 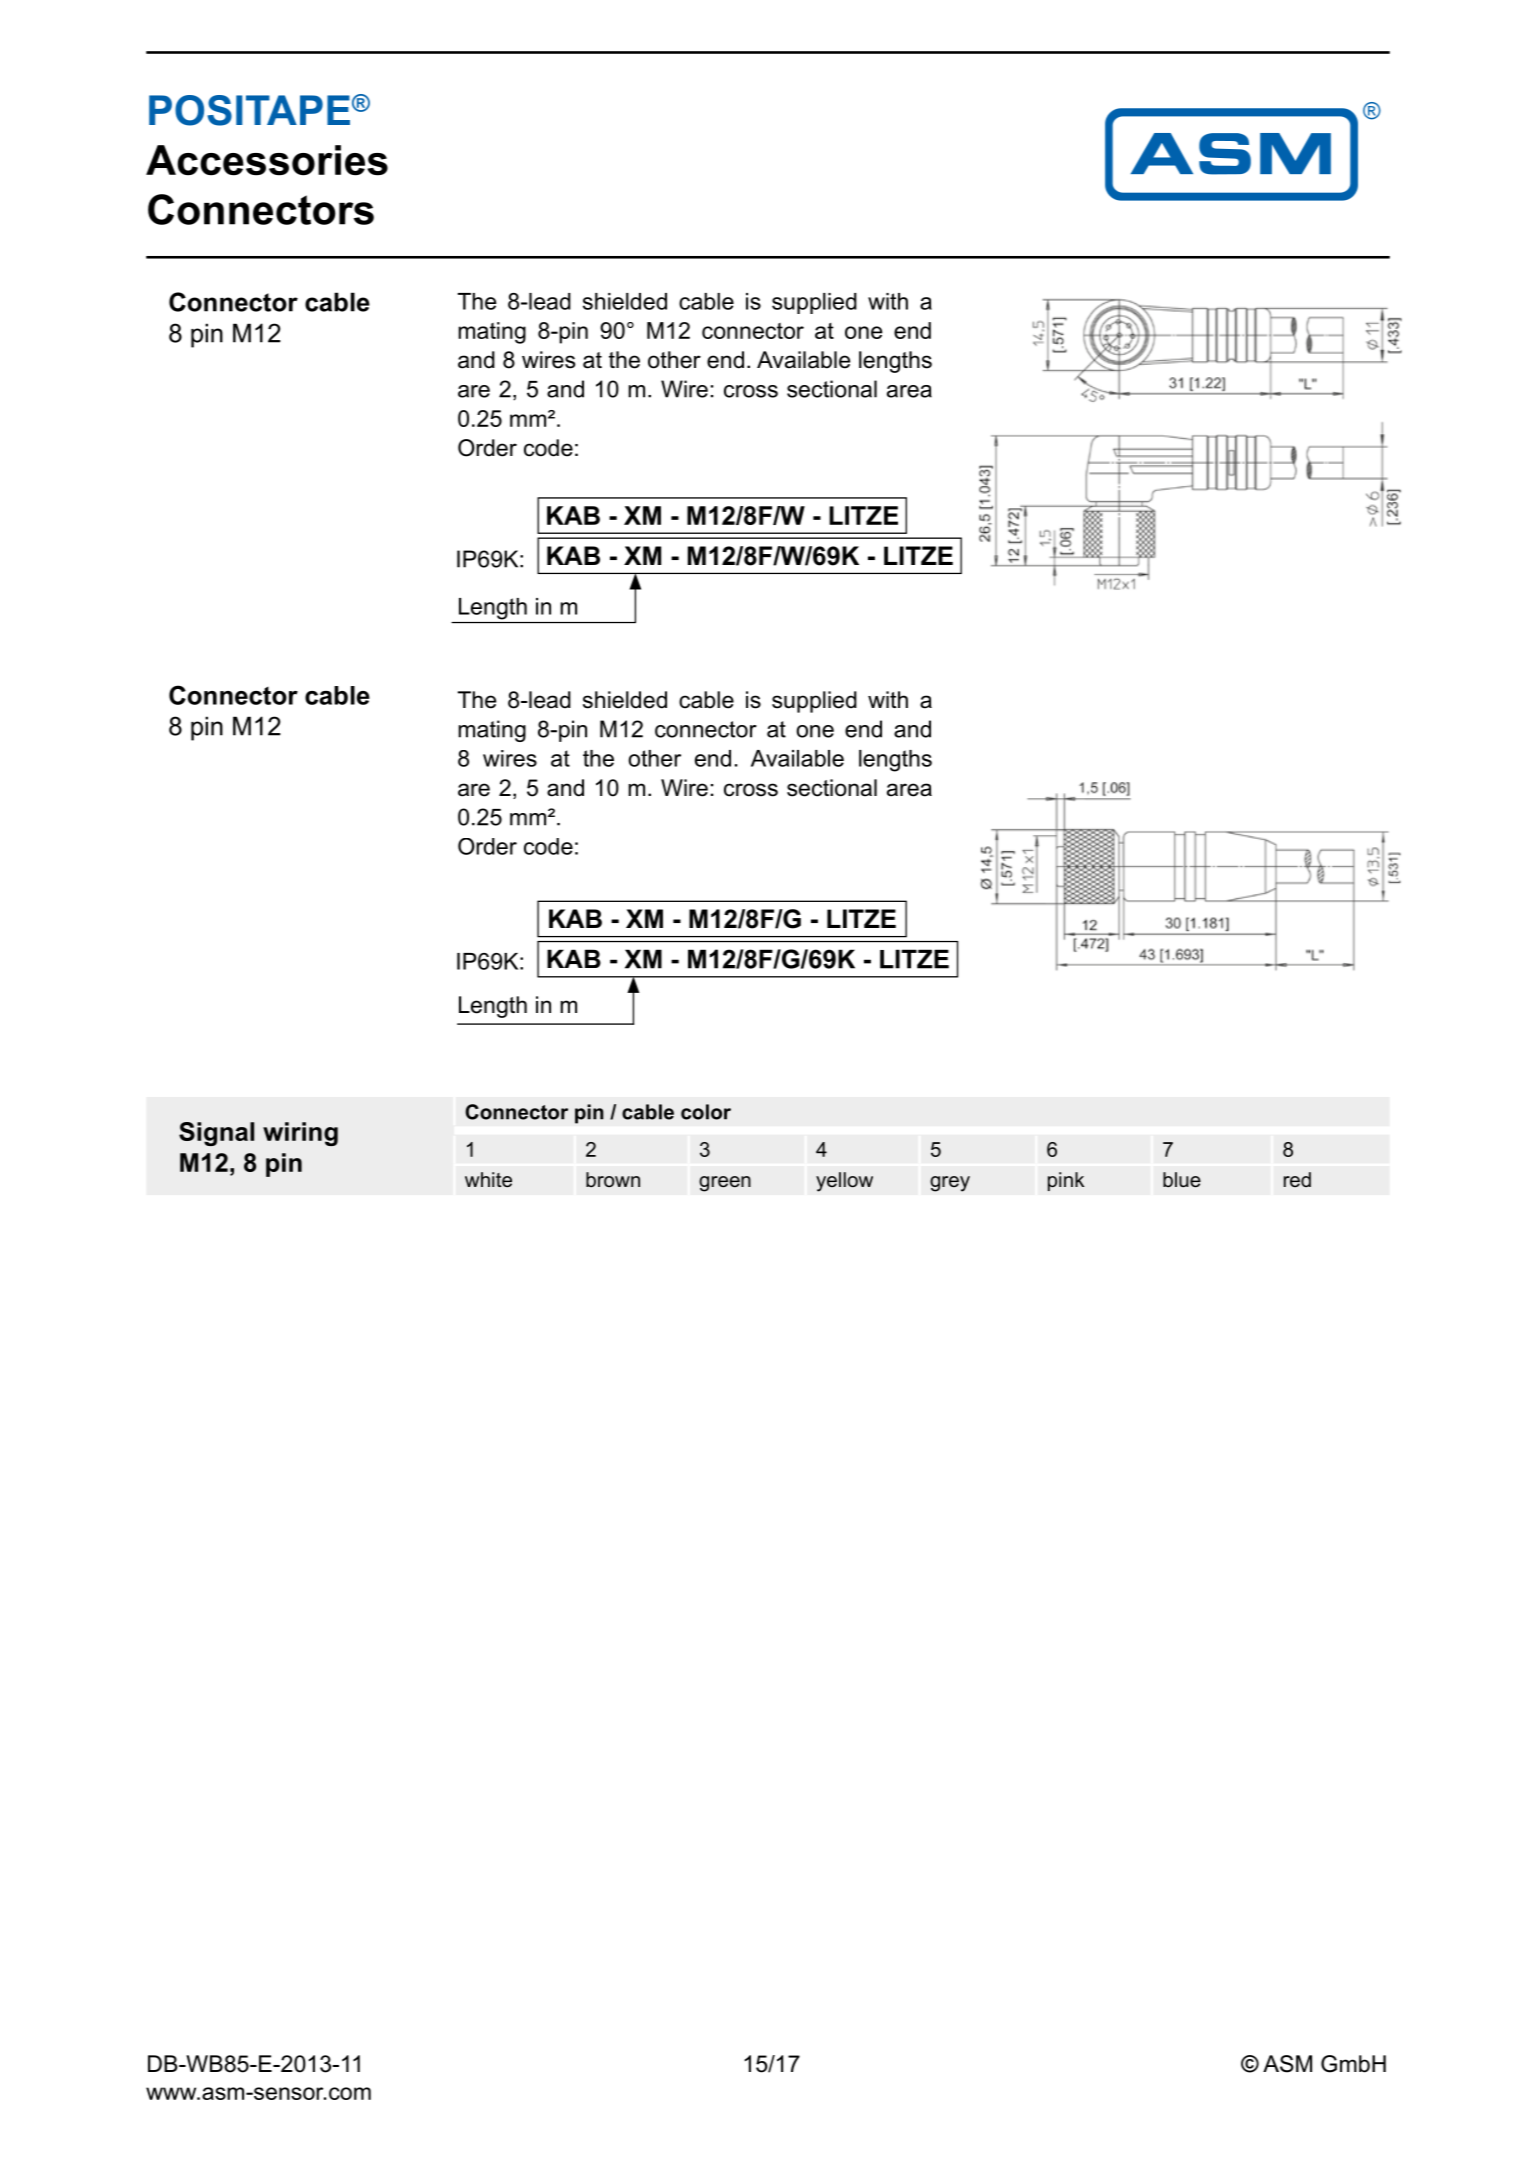 What do you see at coordinates (1066, 1181) in the document?
I see `pink` at bounding box center [1066, 1181].
